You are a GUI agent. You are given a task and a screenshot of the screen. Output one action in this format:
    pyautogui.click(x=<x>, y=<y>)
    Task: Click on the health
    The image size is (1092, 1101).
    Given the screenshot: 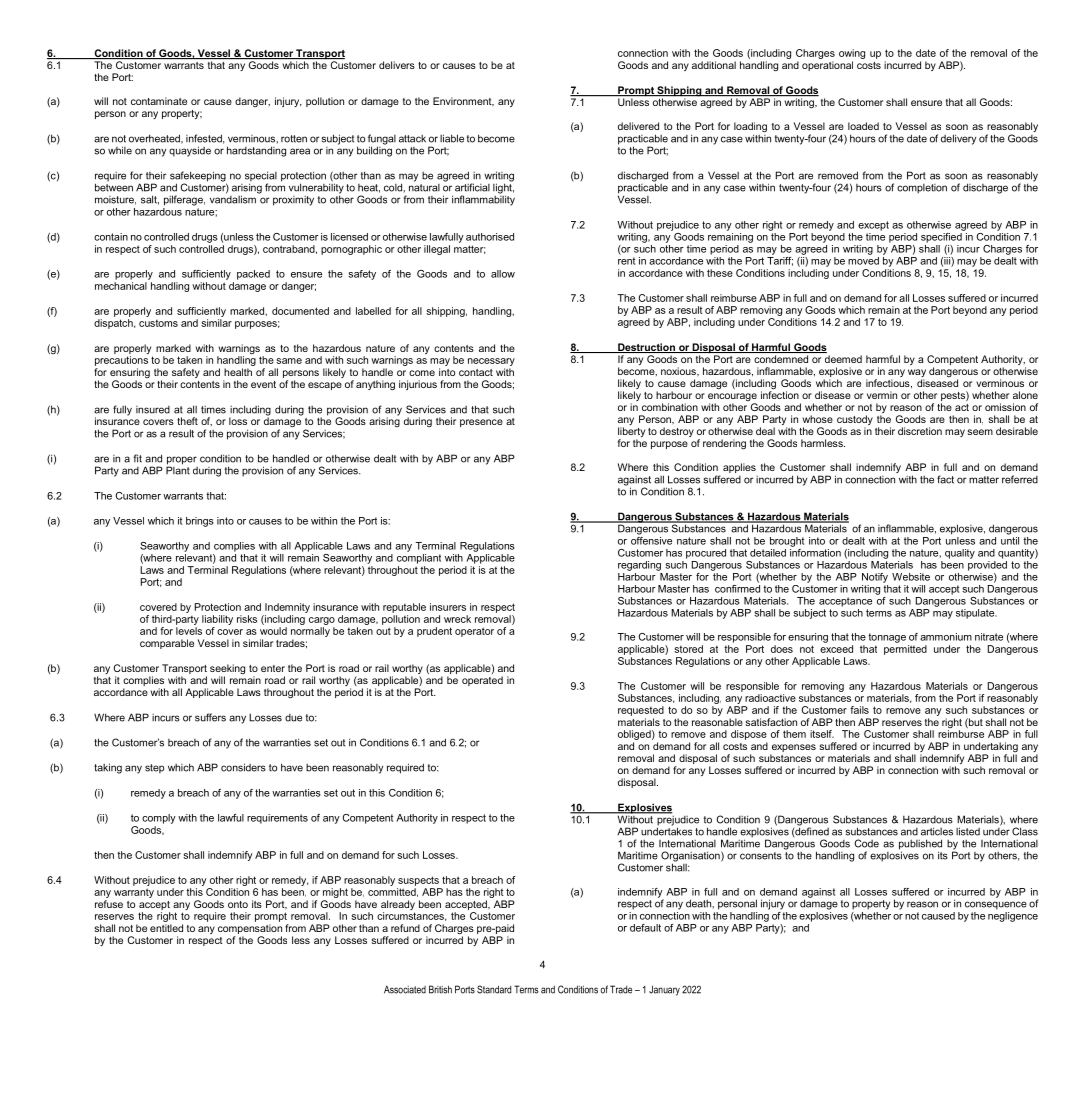 What is the action you would take?
    pyautogui.click(x=238, y=372)
